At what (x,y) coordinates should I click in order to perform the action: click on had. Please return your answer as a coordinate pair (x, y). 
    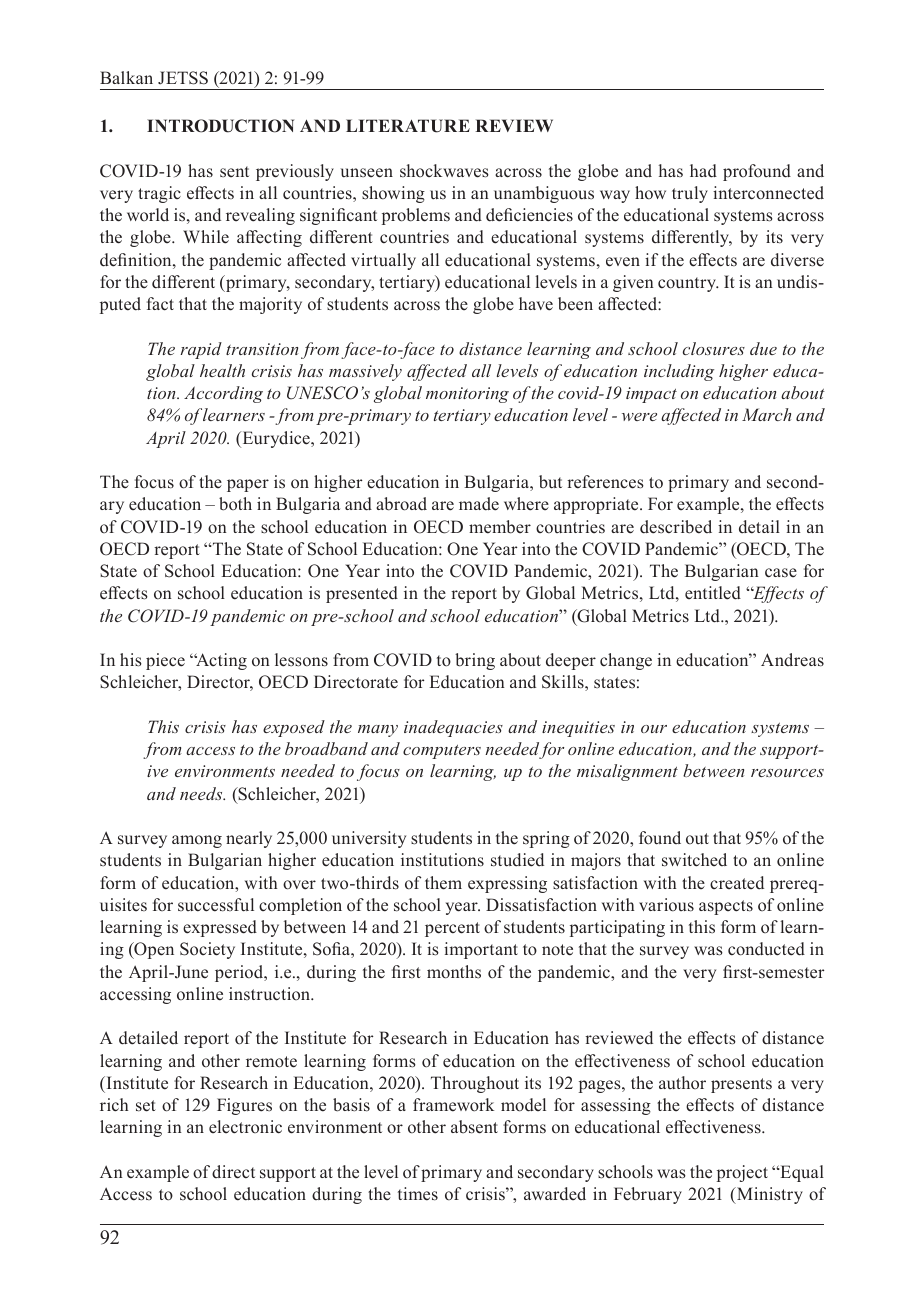
    Looking at the image, I should click on (703, 171).
